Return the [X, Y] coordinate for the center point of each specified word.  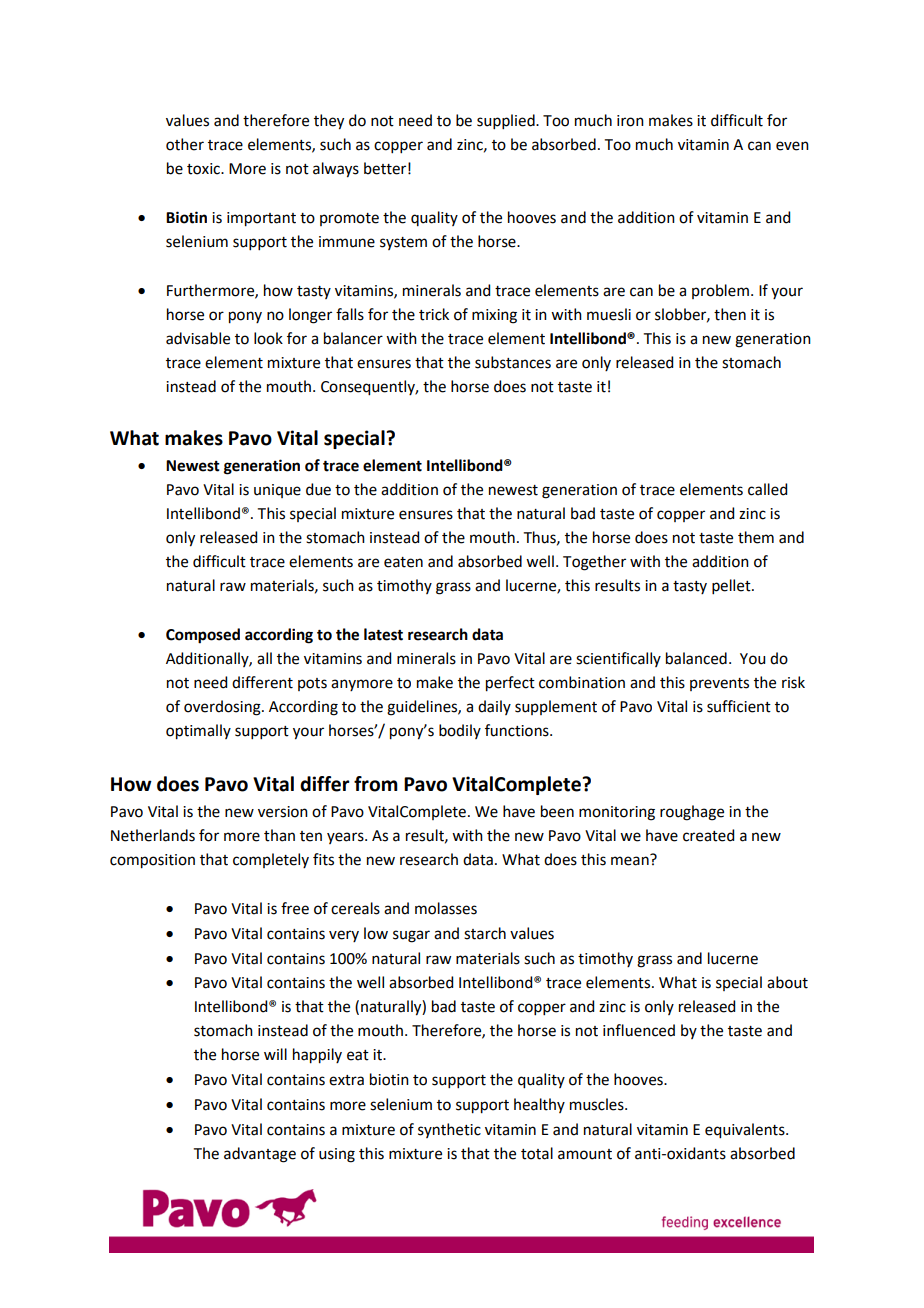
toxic [204, 169]
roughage [692, 813]
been [557, 811]
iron [630, 121]
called [767, 489]
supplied [507, 121]
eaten [403, 562]
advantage [260, 1155]
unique [277, 491]
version [283, 812]
